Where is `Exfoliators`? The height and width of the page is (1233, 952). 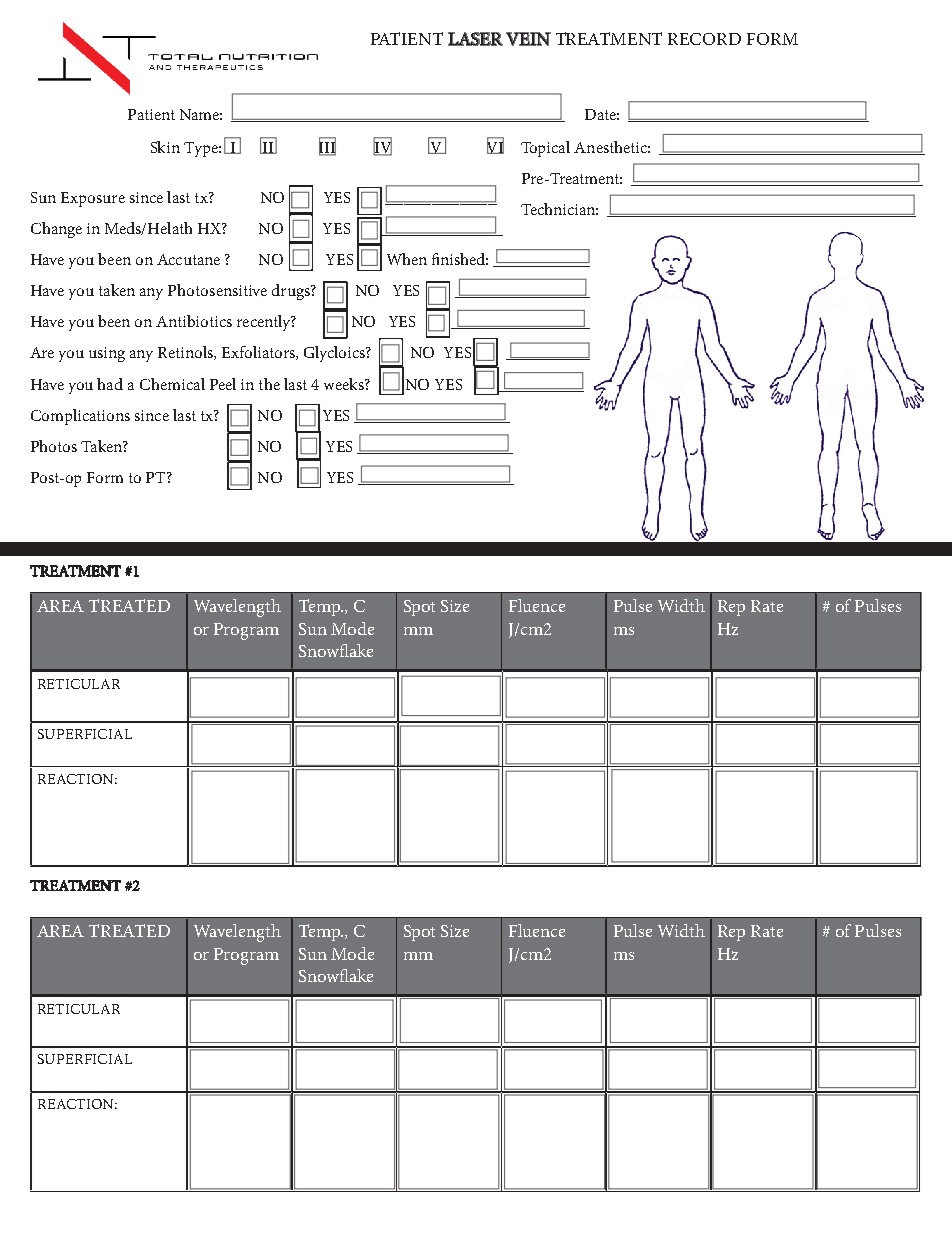 Exfoliators is located at coordinates (259, 353).
